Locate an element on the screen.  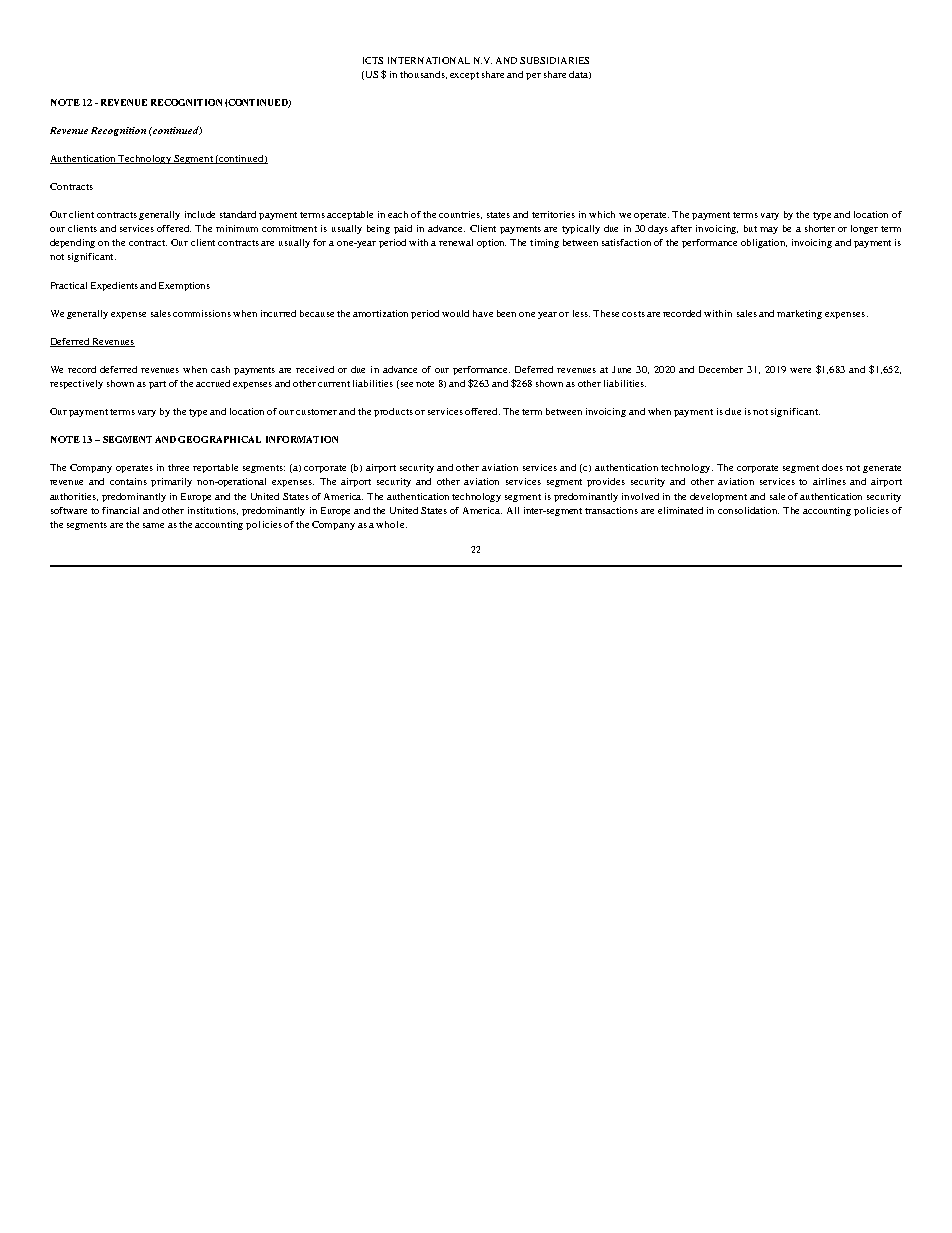
whole is located at coordinates (391, 524).
